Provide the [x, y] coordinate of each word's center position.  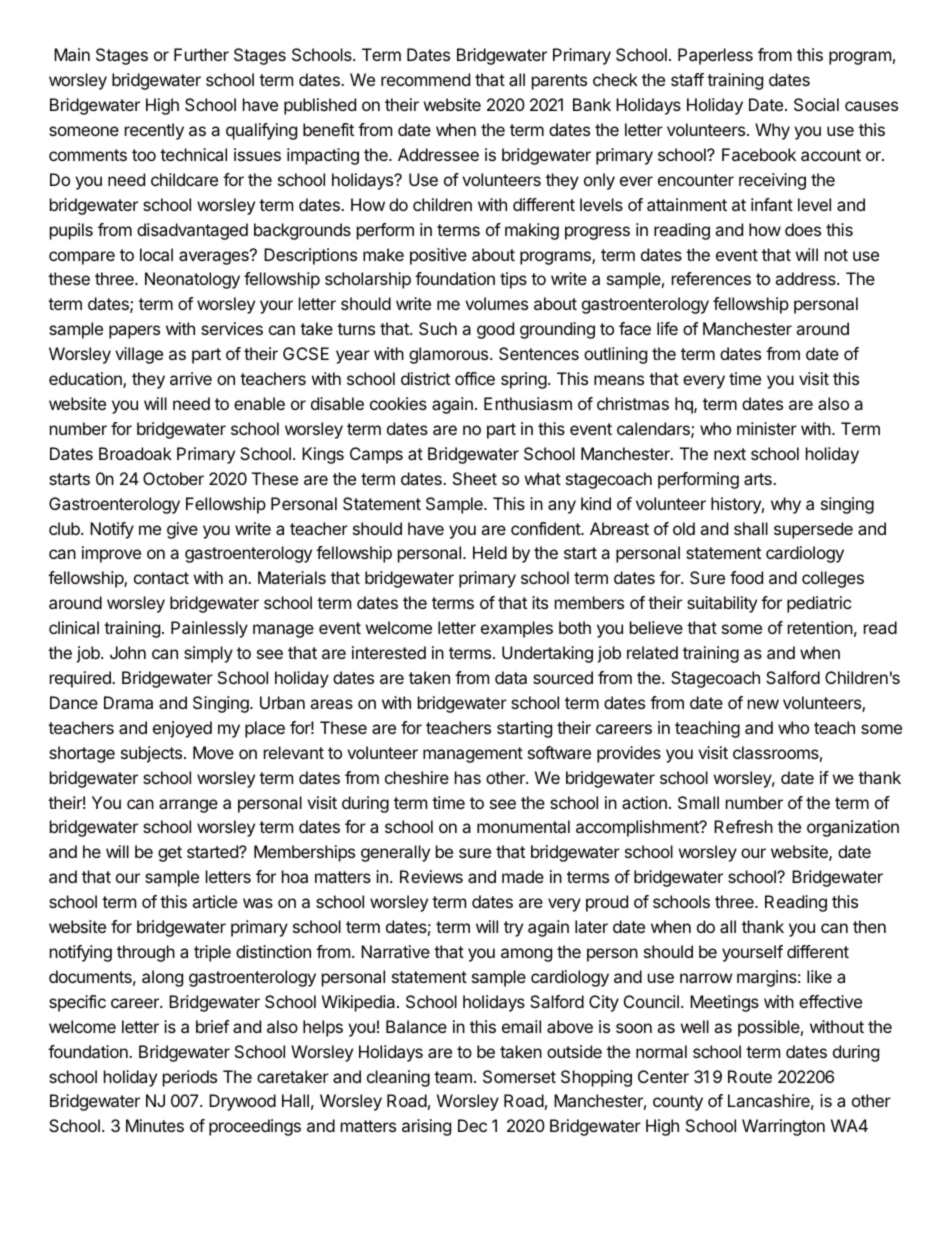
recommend [425, 79]
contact [161, 578]
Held [490, 552]
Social [816, 104]
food [746, 577]
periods [190, 1078]
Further [201, 54]
